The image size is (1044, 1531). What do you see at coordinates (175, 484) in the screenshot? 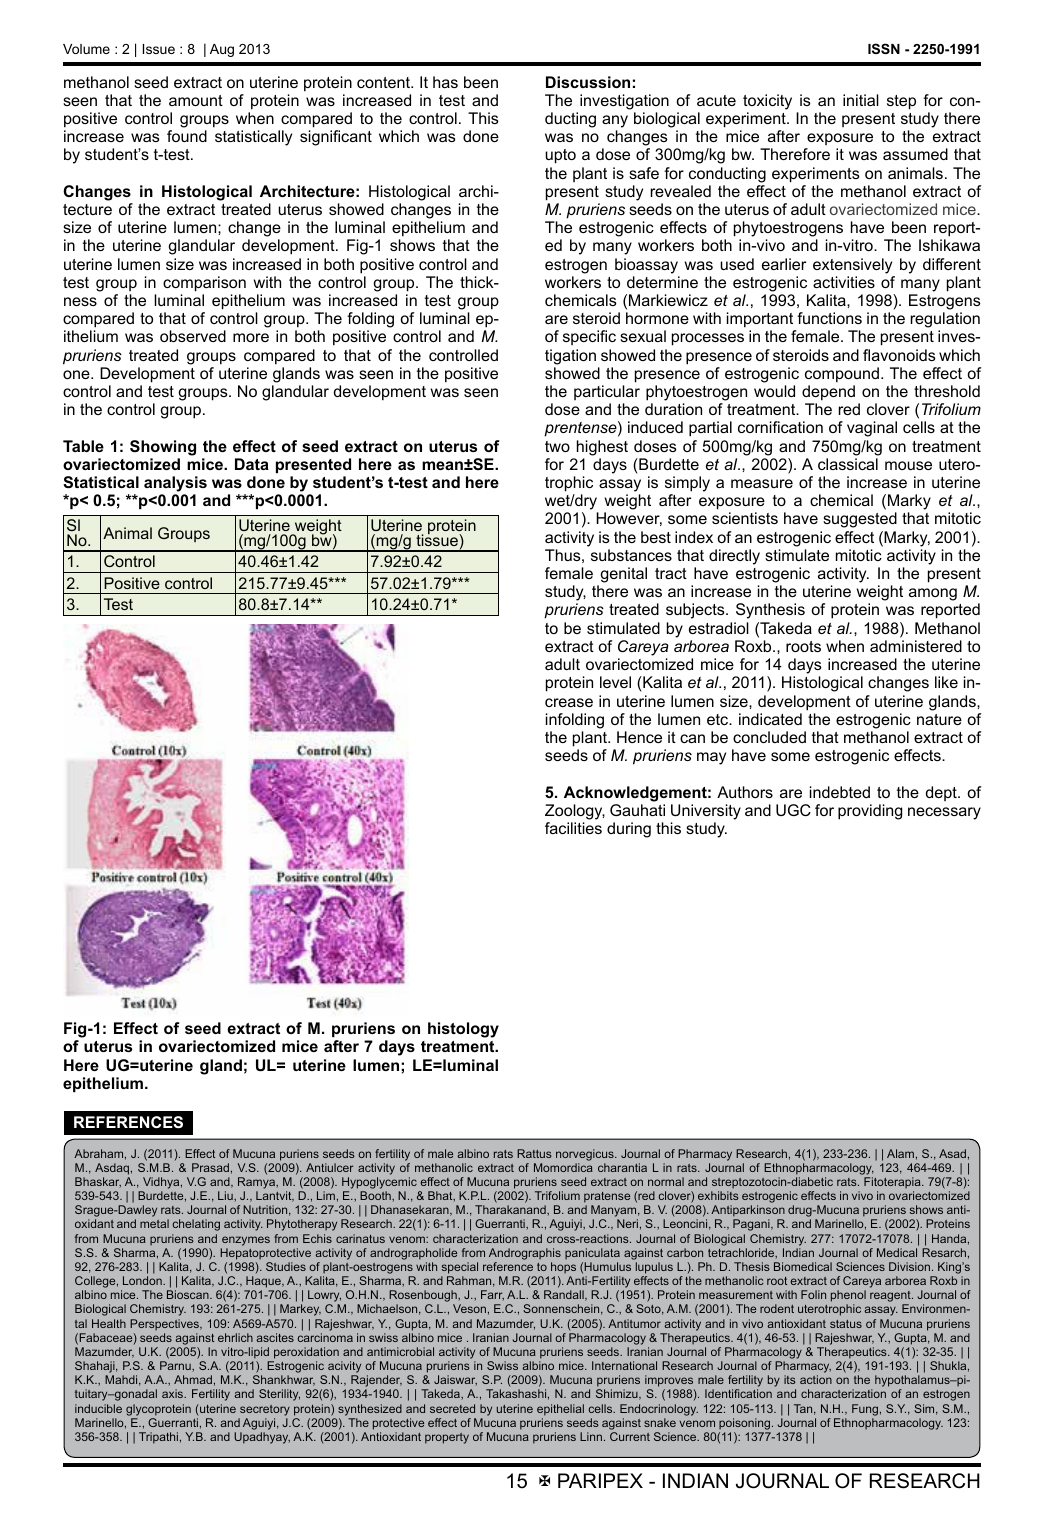
I see `analysis` at bounding box center [175, 484].
